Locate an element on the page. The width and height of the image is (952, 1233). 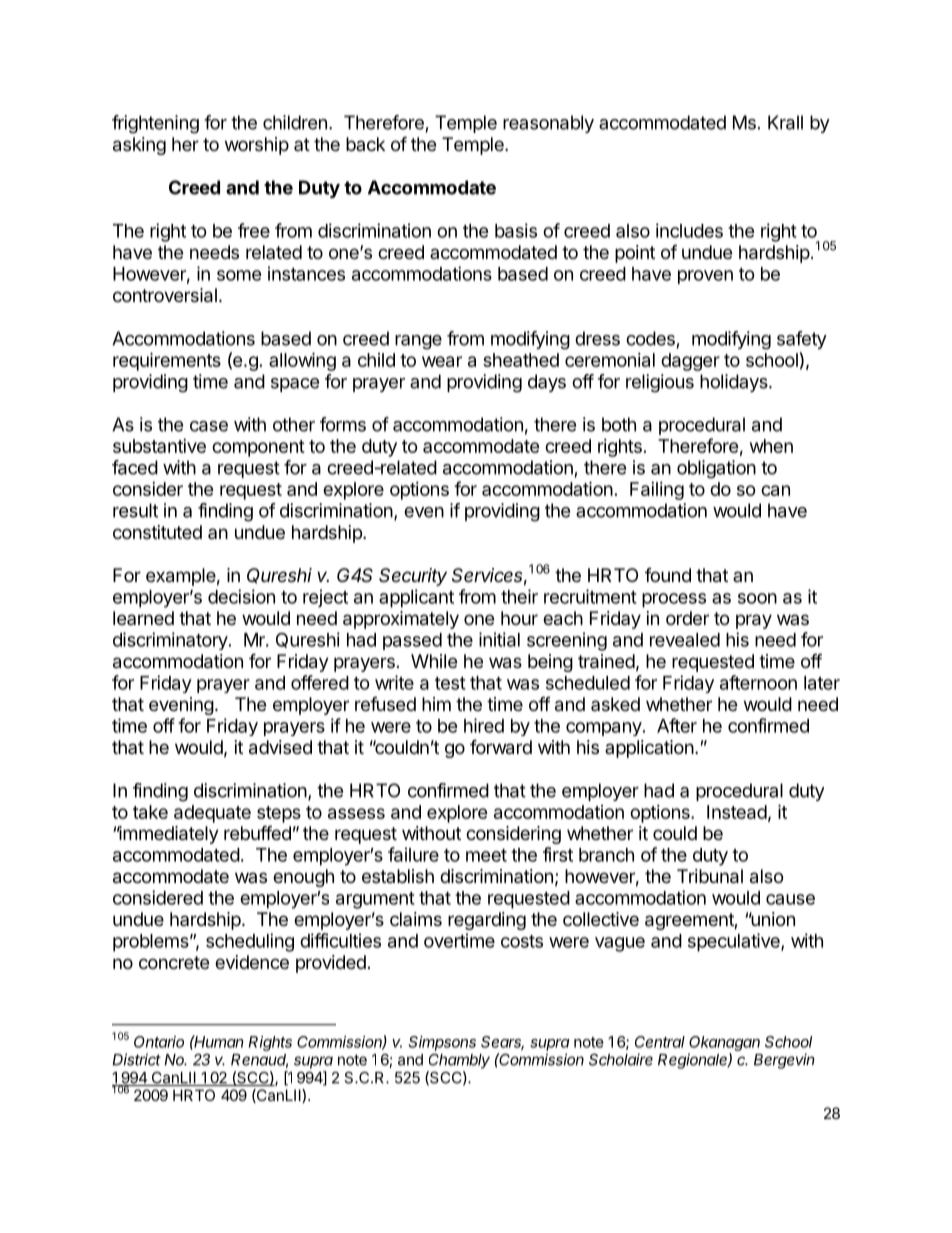
Ontario is located at coordinates (159, 1042).
